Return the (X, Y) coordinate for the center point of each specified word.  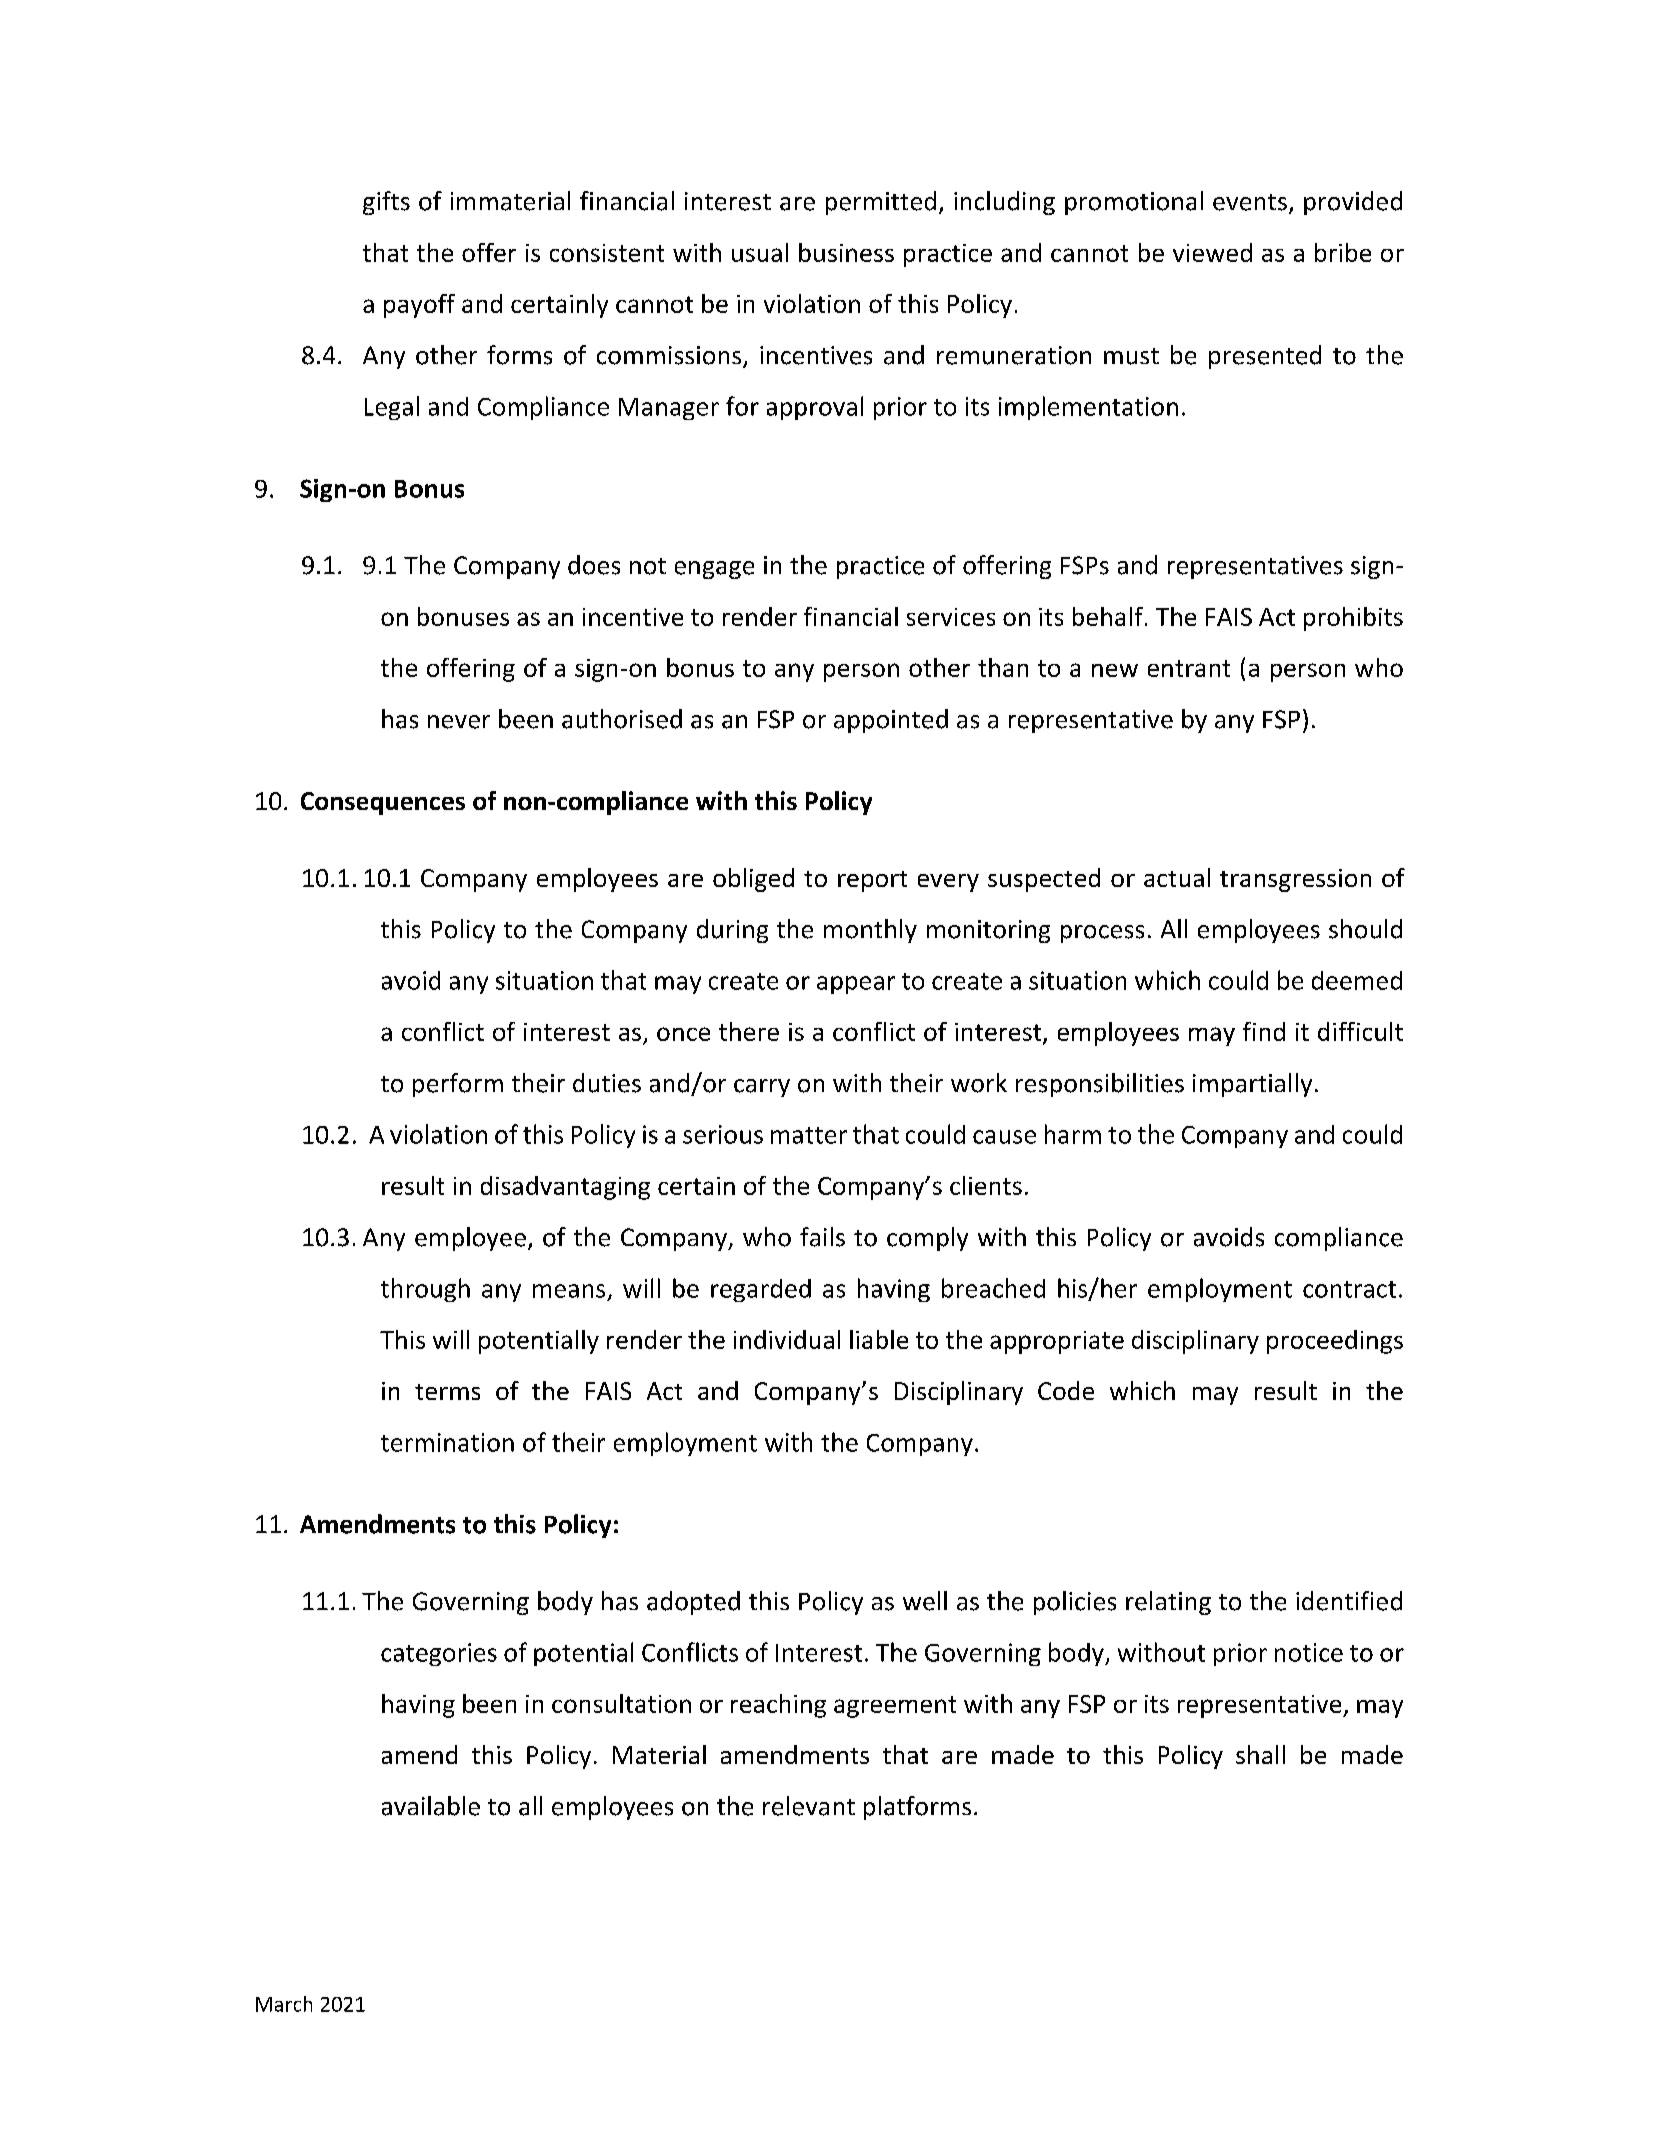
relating (1168, 1603)
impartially (1252, 1085)
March (284, 2004)
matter (809, 1135)
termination (447, 1442)
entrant (1189, 668)
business (846, 252)
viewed (1212, 252)
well (925, 1601)
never (459, 722)
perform (458, 1085)
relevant (809, 1806)
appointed (891, 721)
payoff (419, 306)
